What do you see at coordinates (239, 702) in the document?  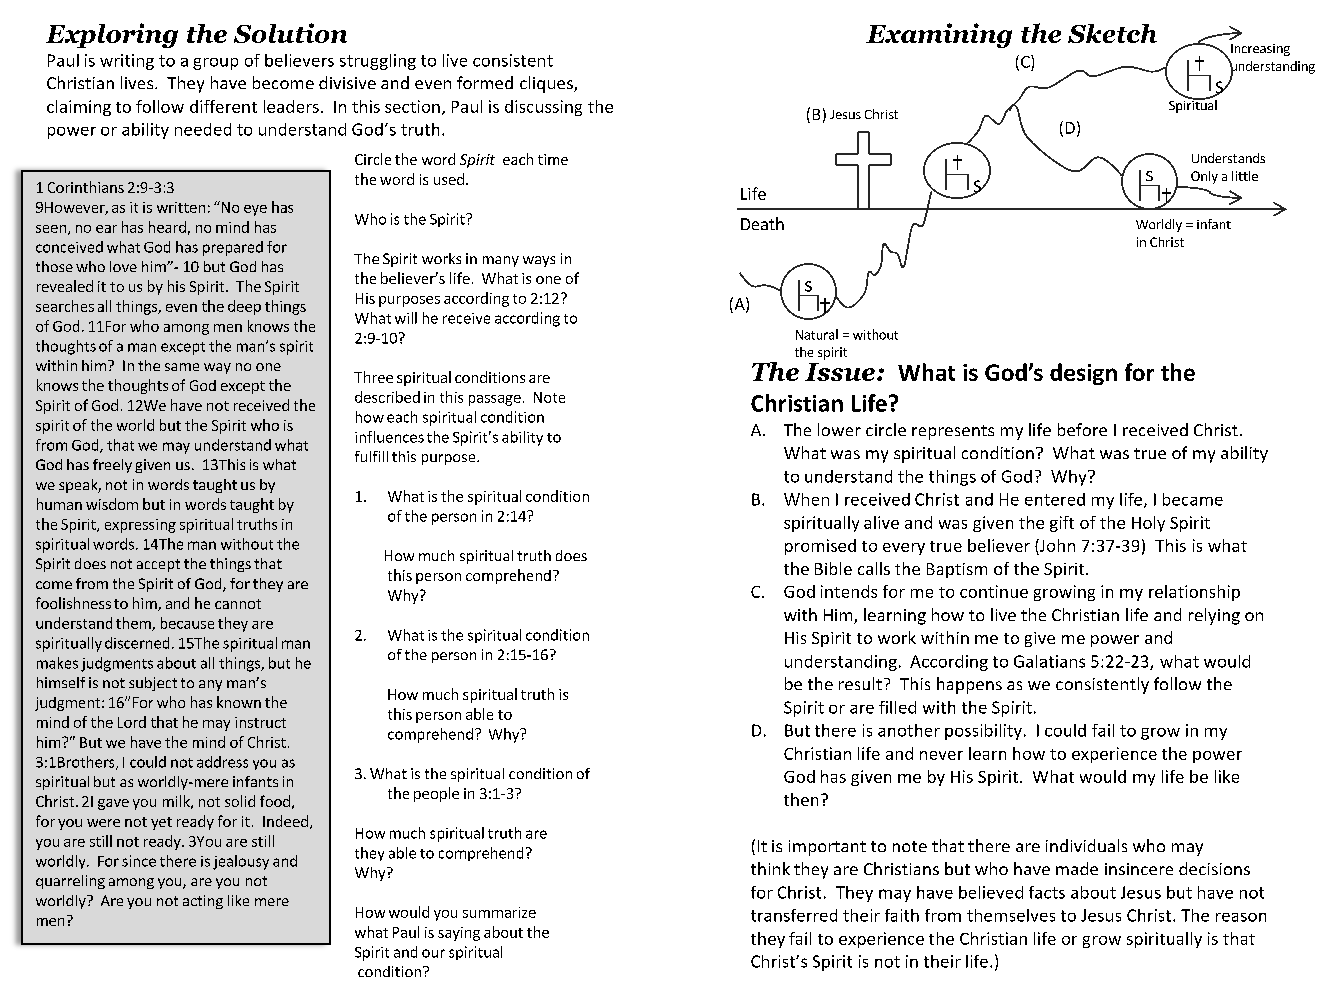 I see `known` at bounding box center [239, 702].
